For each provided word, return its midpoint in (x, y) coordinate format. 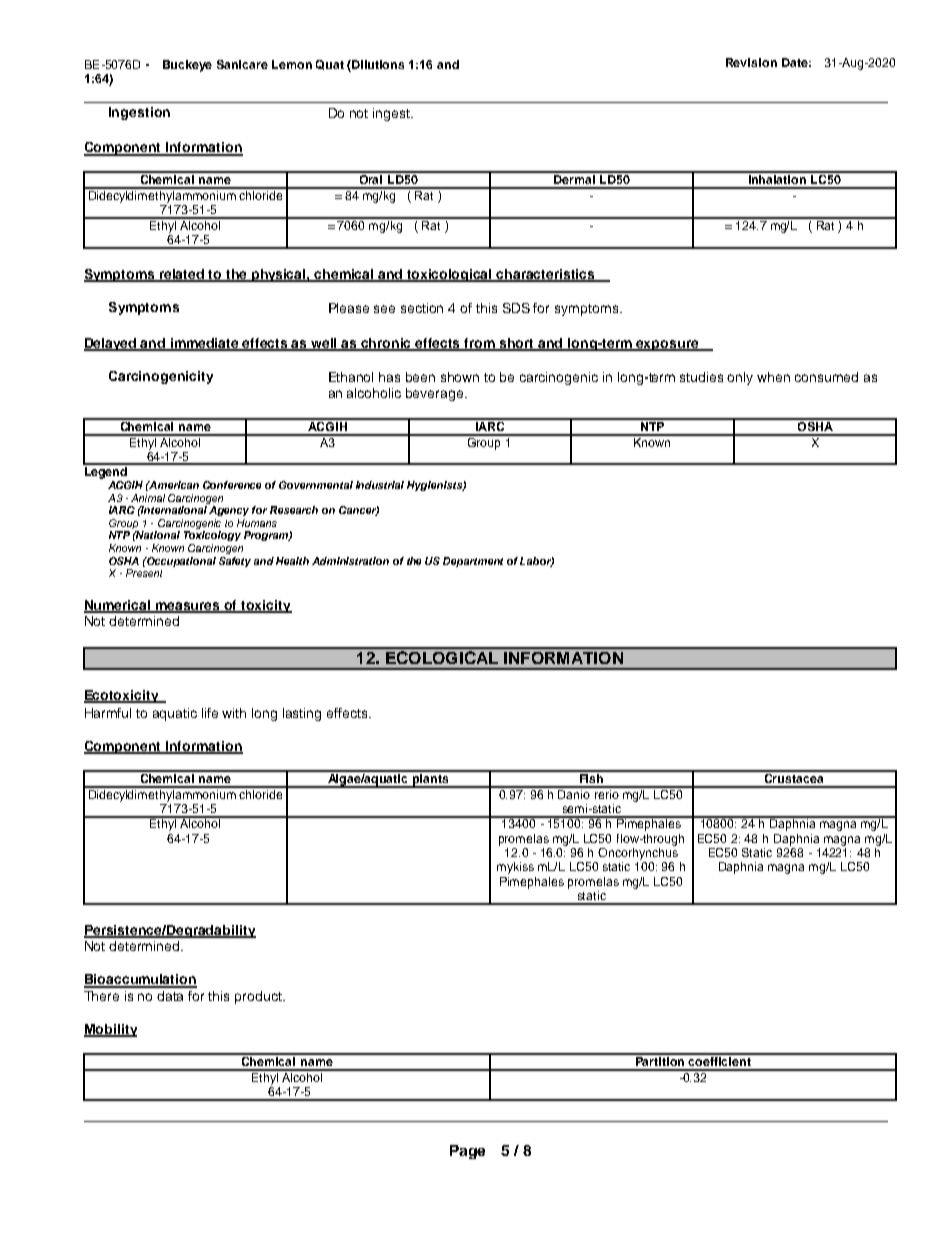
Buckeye (187, 66)
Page (467, 1152)
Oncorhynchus (638, 852)
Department (473, 562)
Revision (751, 62)
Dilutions (378, 64)
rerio (607, 793)
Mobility (110, 1030)
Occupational (180, 562)
